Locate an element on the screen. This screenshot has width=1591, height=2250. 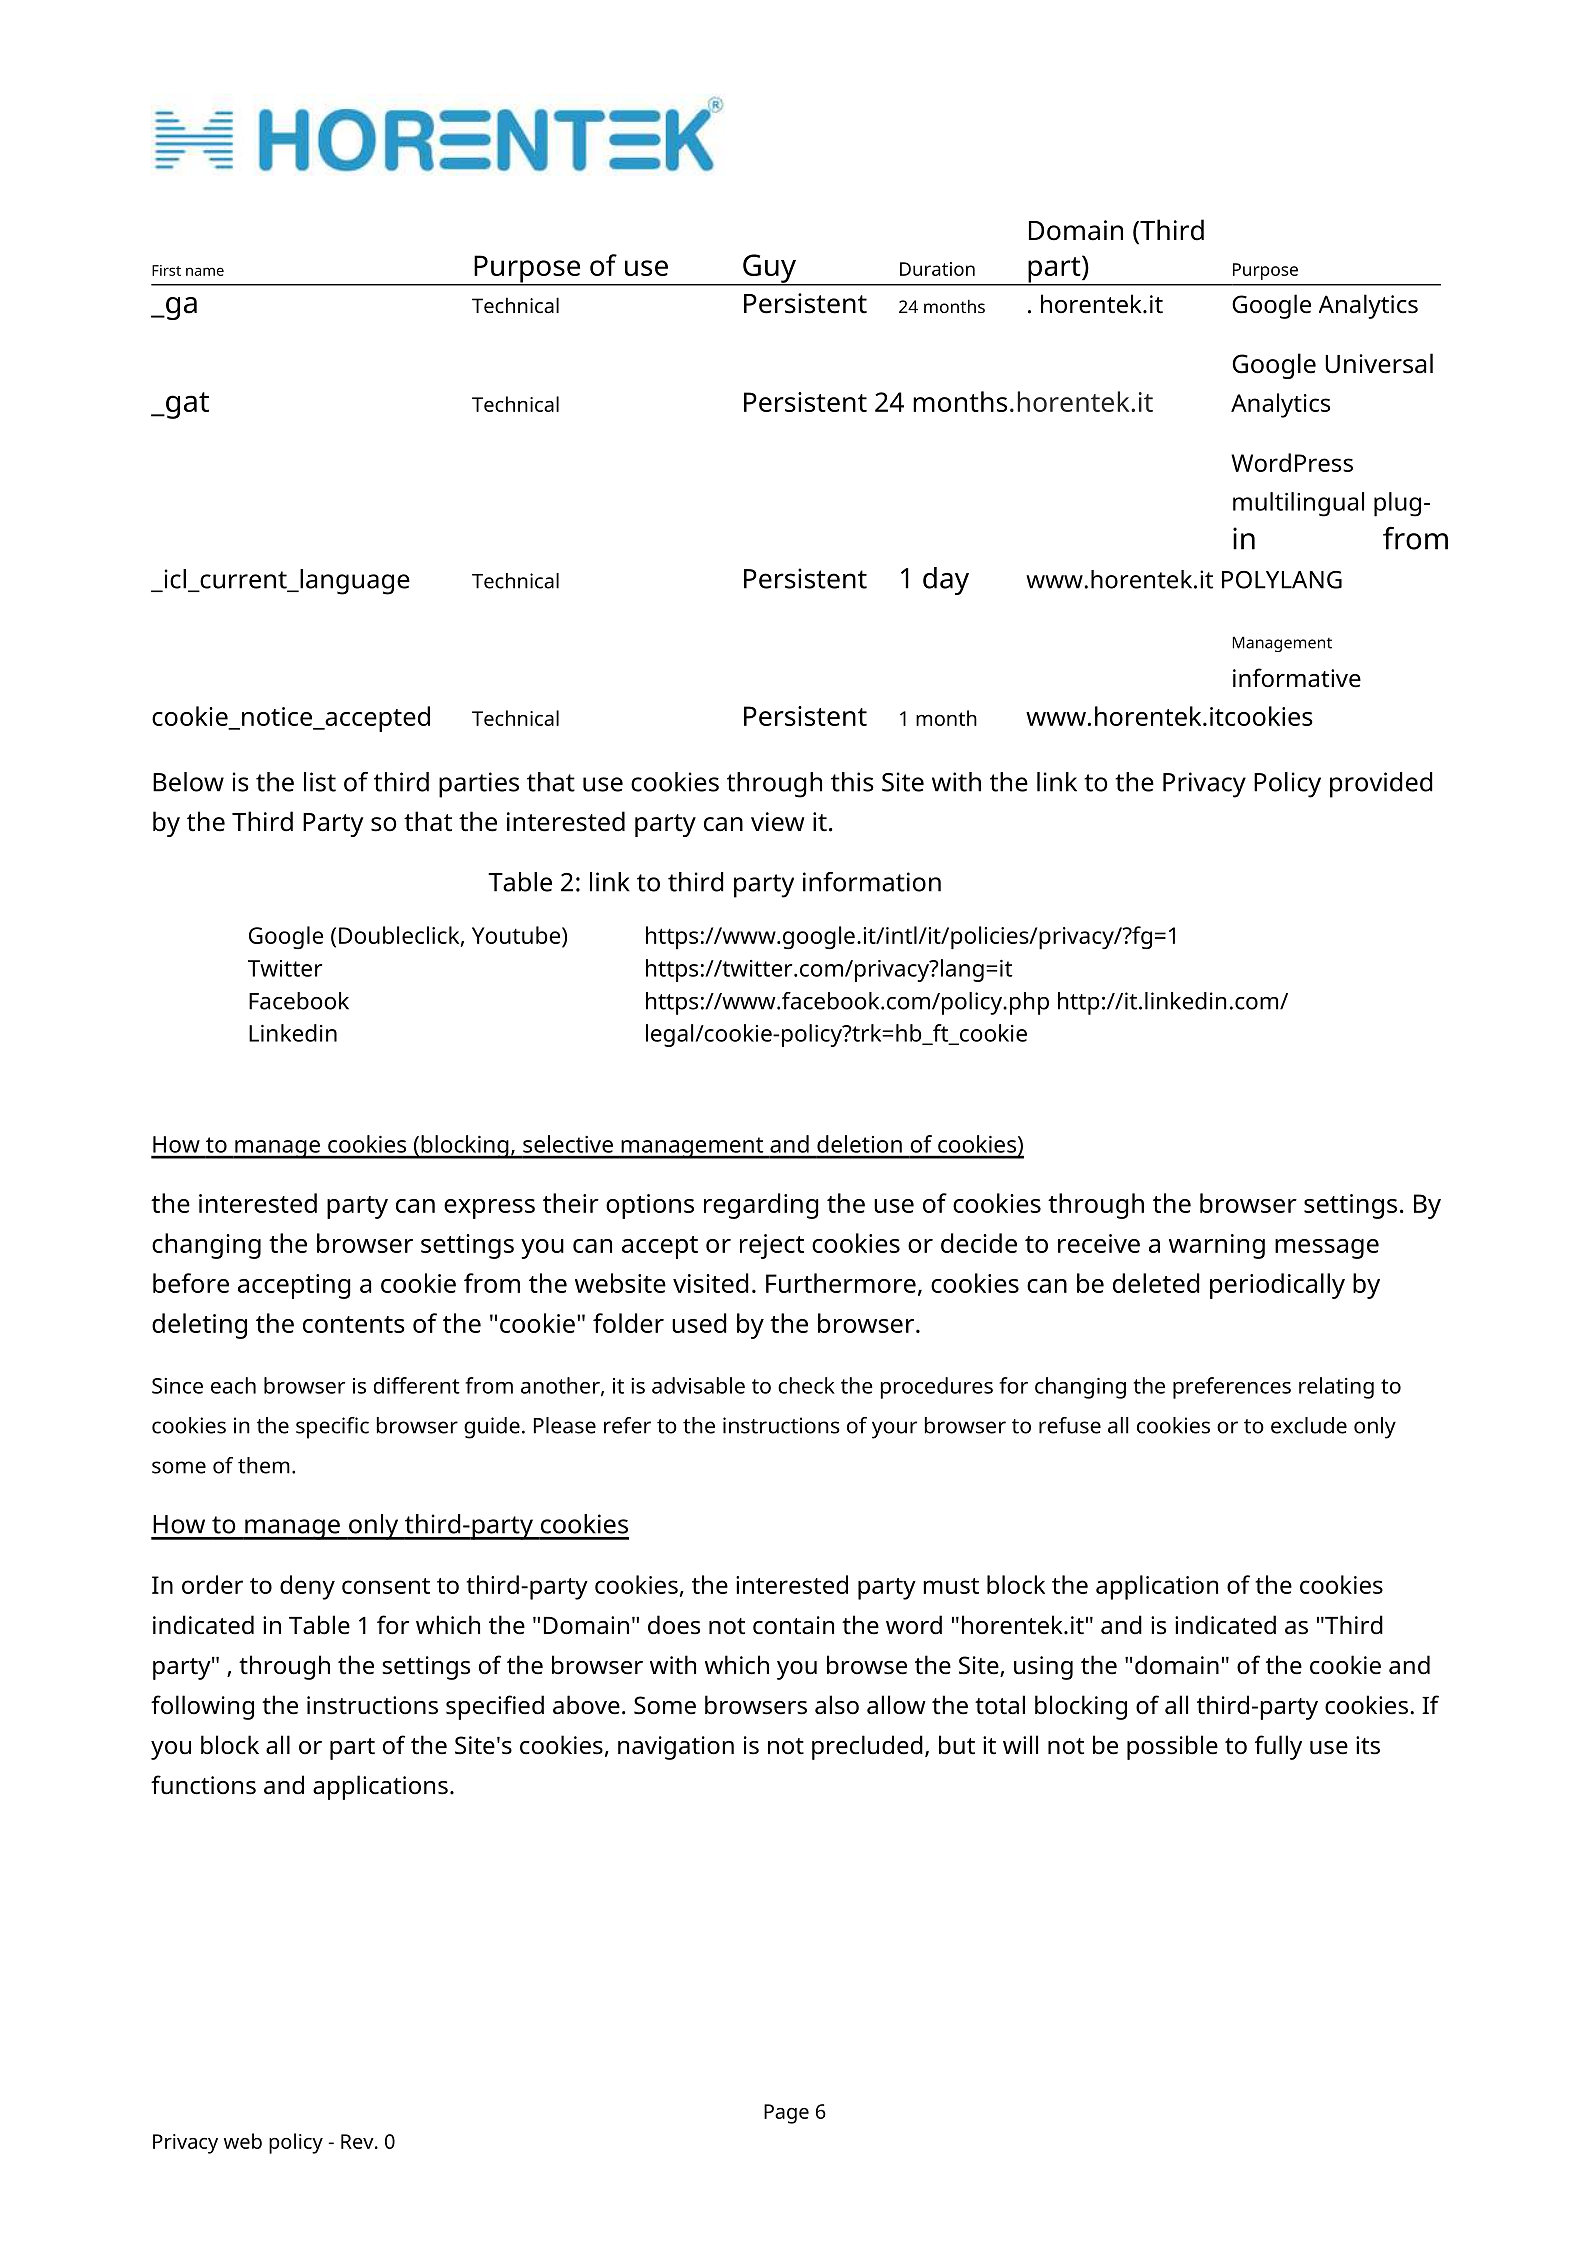
list is located at coordinates (320, 782).
